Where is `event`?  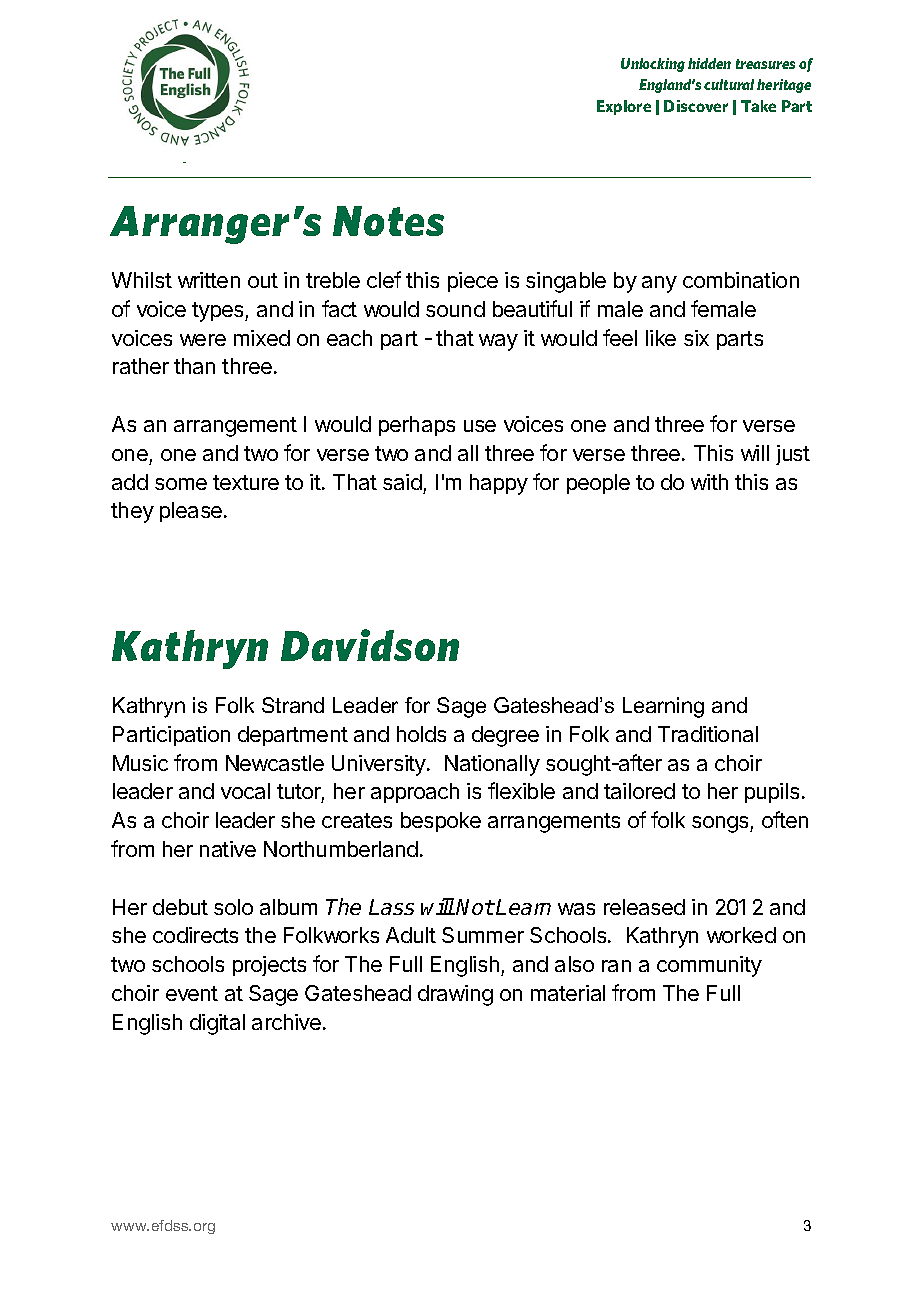 event is located at coordinates (192, 993).
